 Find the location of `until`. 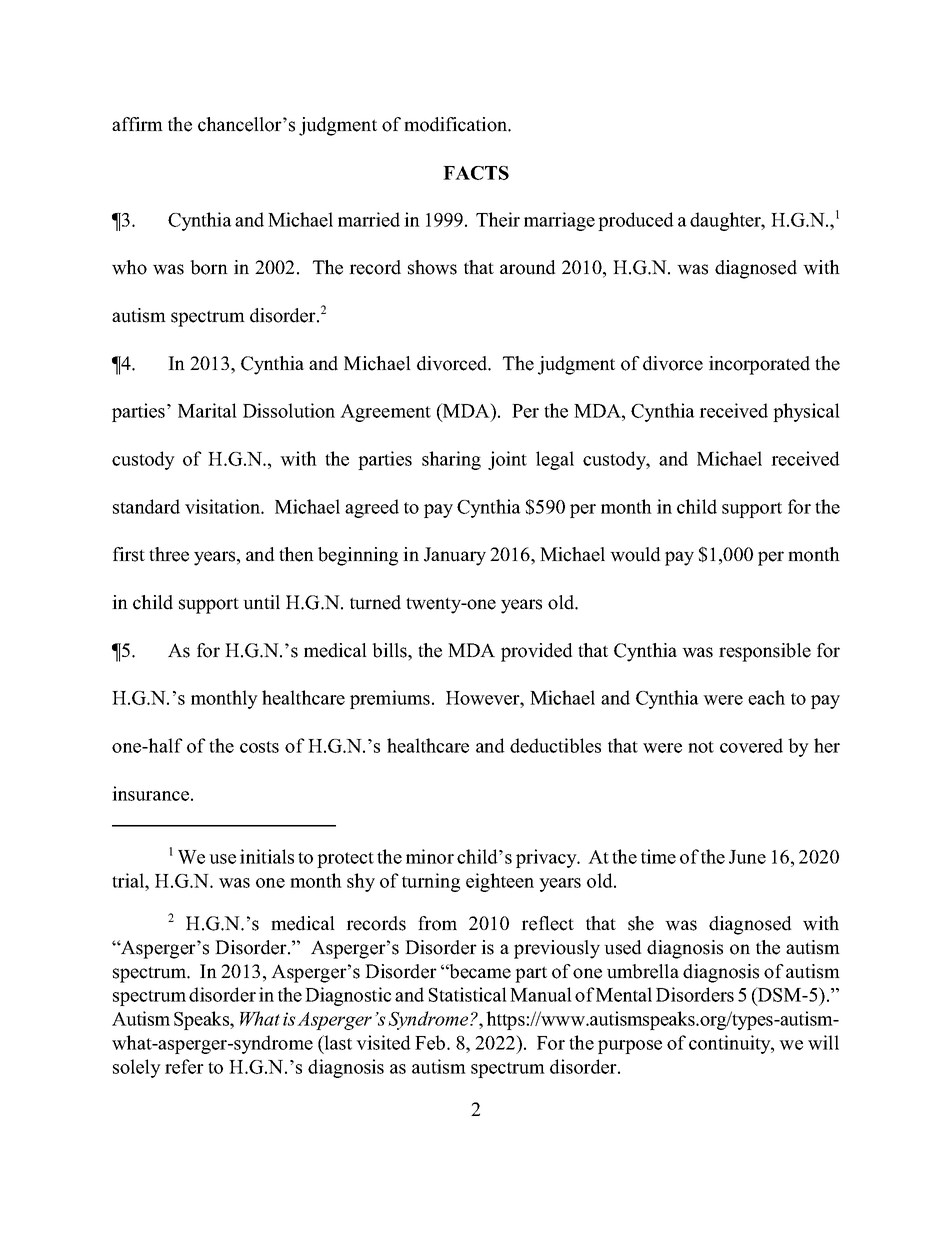

until is located at coordinates (261, 602).
